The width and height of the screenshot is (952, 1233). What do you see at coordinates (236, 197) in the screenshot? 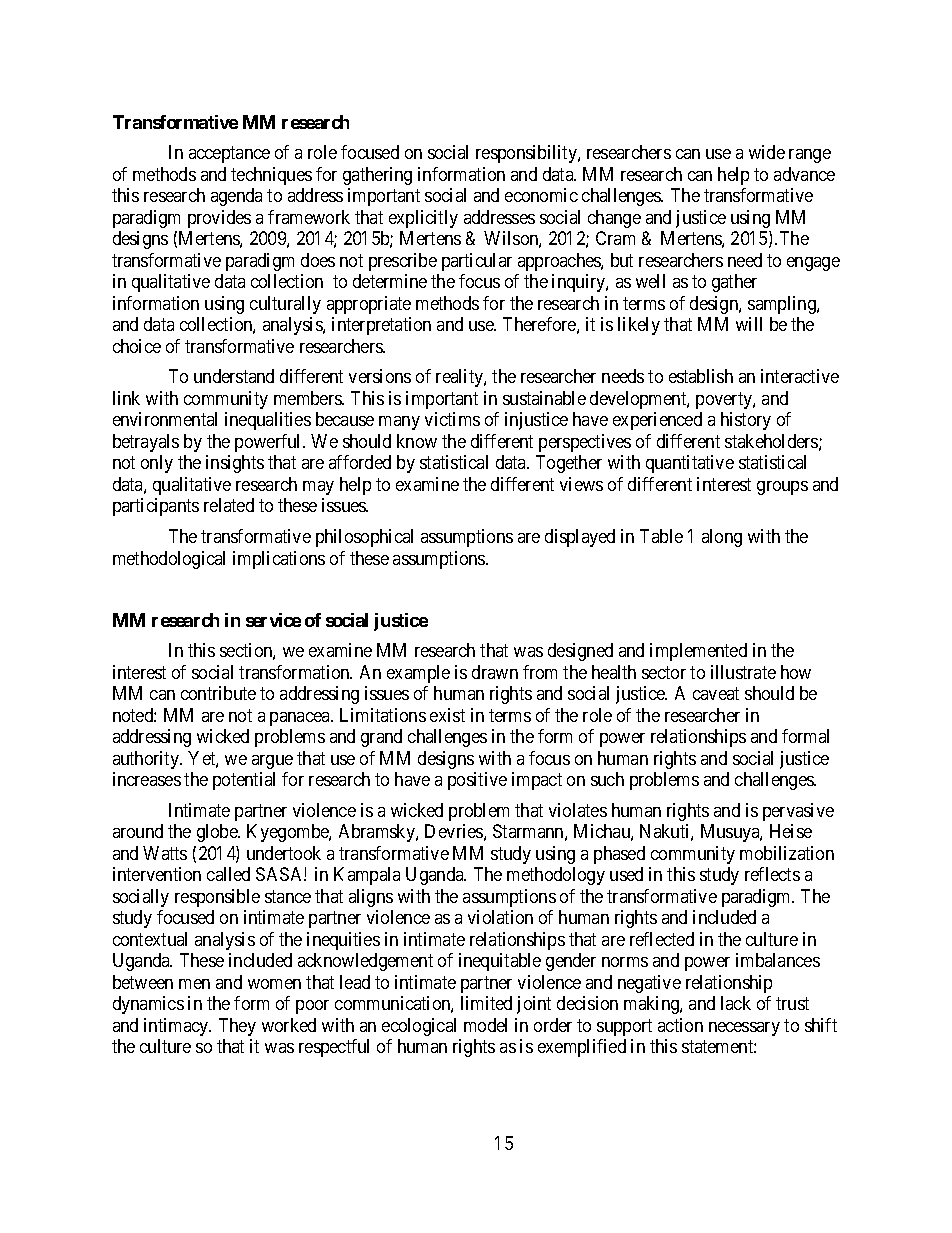
I see `agenda` at bounding box center [236, 197].
